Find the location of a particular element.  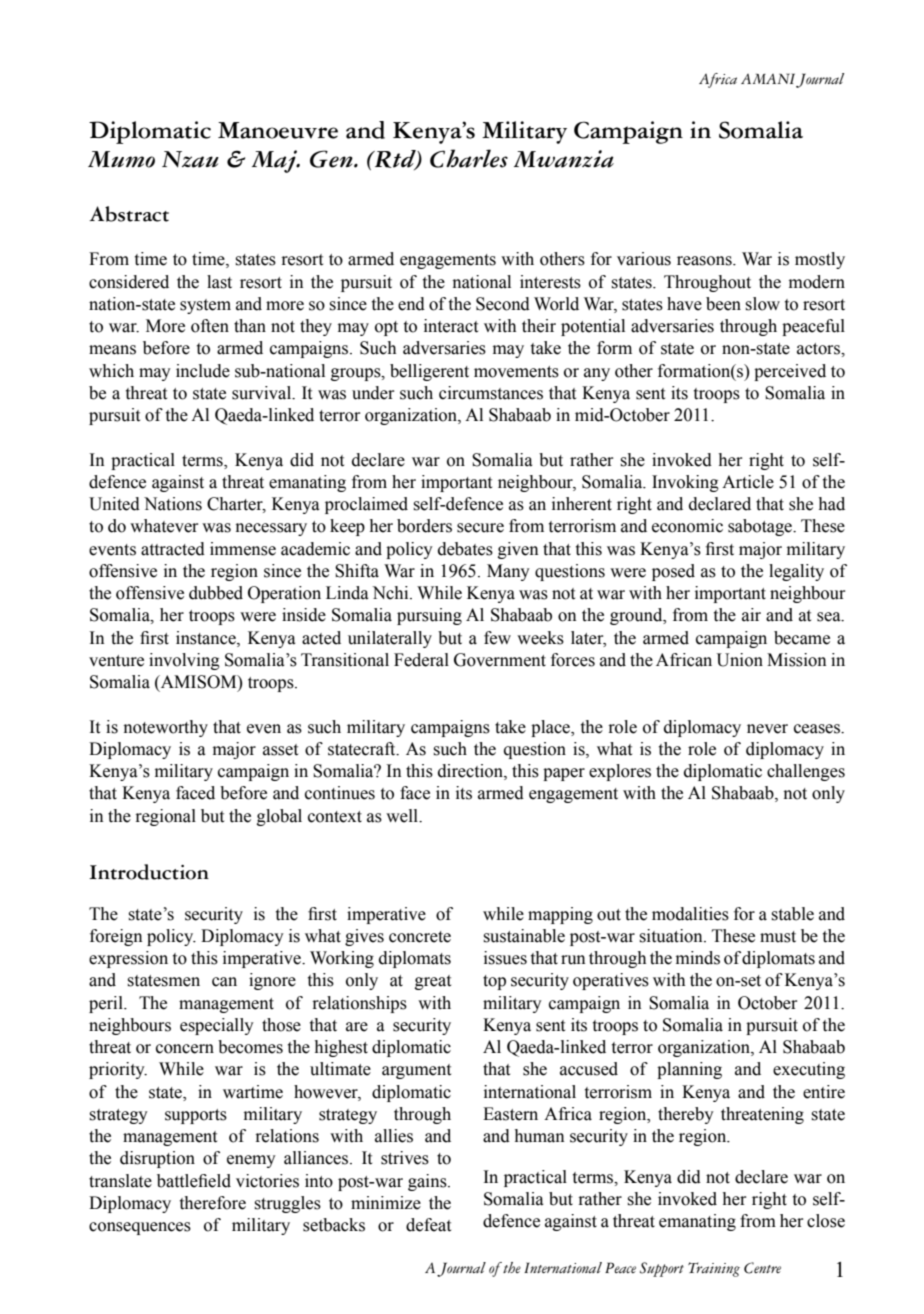

well is located at coordinates (403, 816).
